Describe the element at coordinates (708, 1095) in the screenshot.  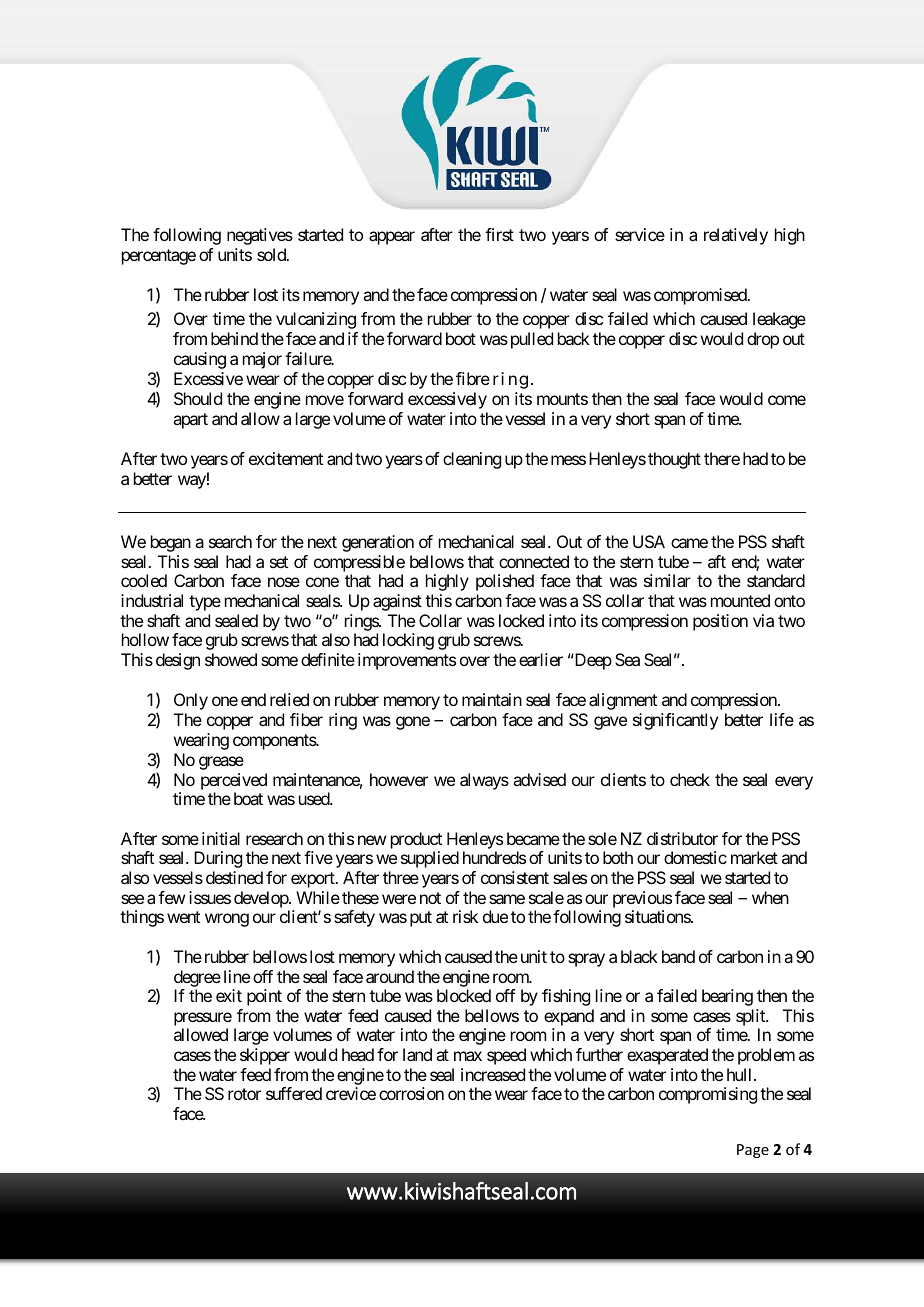
I see `compromising` at that location.
